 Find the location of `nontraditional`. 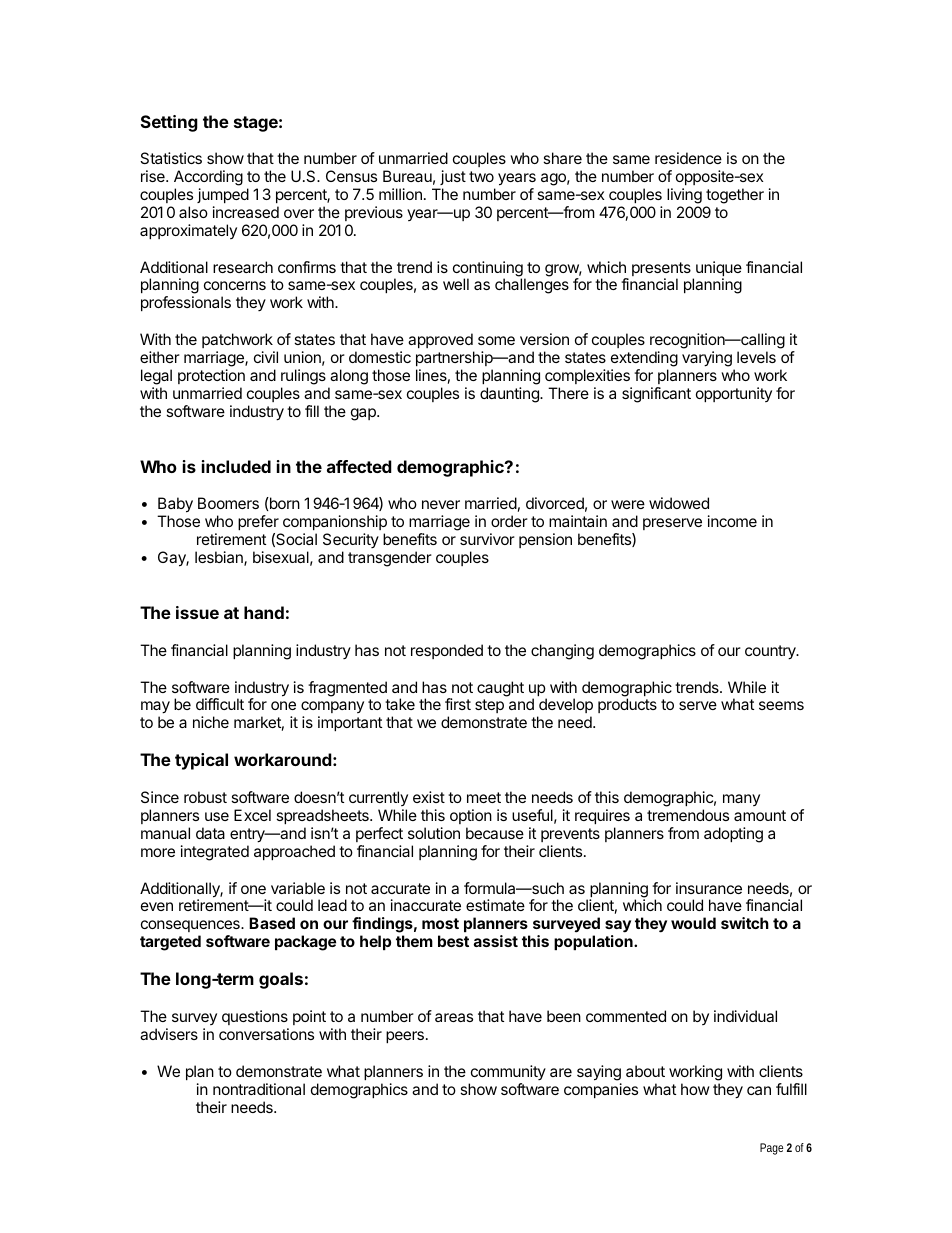

nontraditional is located at coordinates (259, 1089).
